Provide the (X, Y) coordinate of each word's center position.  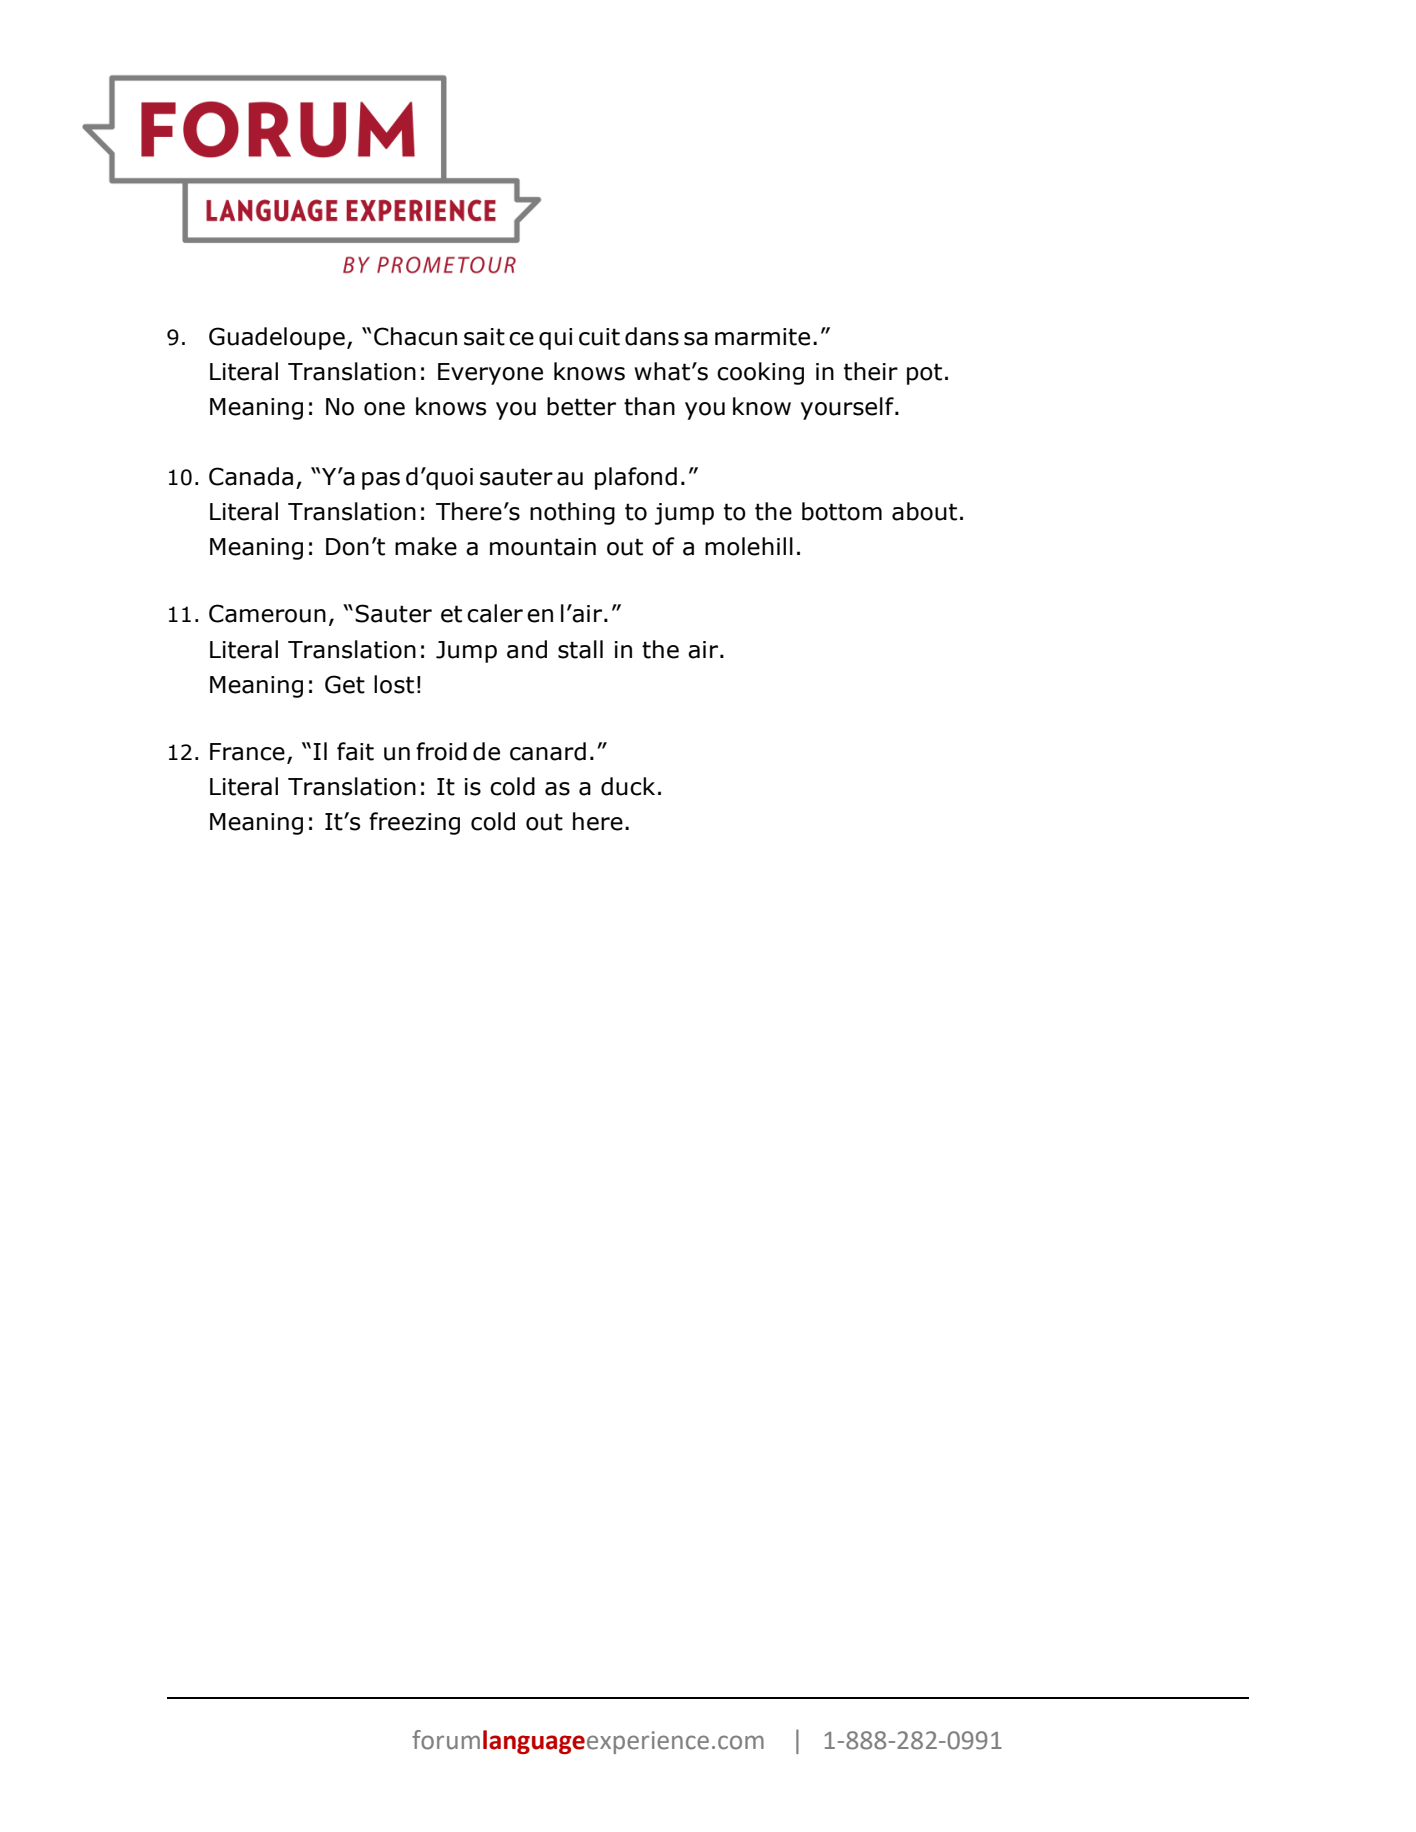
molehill (749, 546)
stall (580, 649)
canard (548, 751)
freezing (414, 823)
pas (381, 481)
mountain (543, 547)
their (871, 371)
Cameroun (267, 613)
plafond (636, 478)
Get (345, 684)
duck (628, 786)
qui (555, 339)
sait (484, 337)
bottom (842, 511)
